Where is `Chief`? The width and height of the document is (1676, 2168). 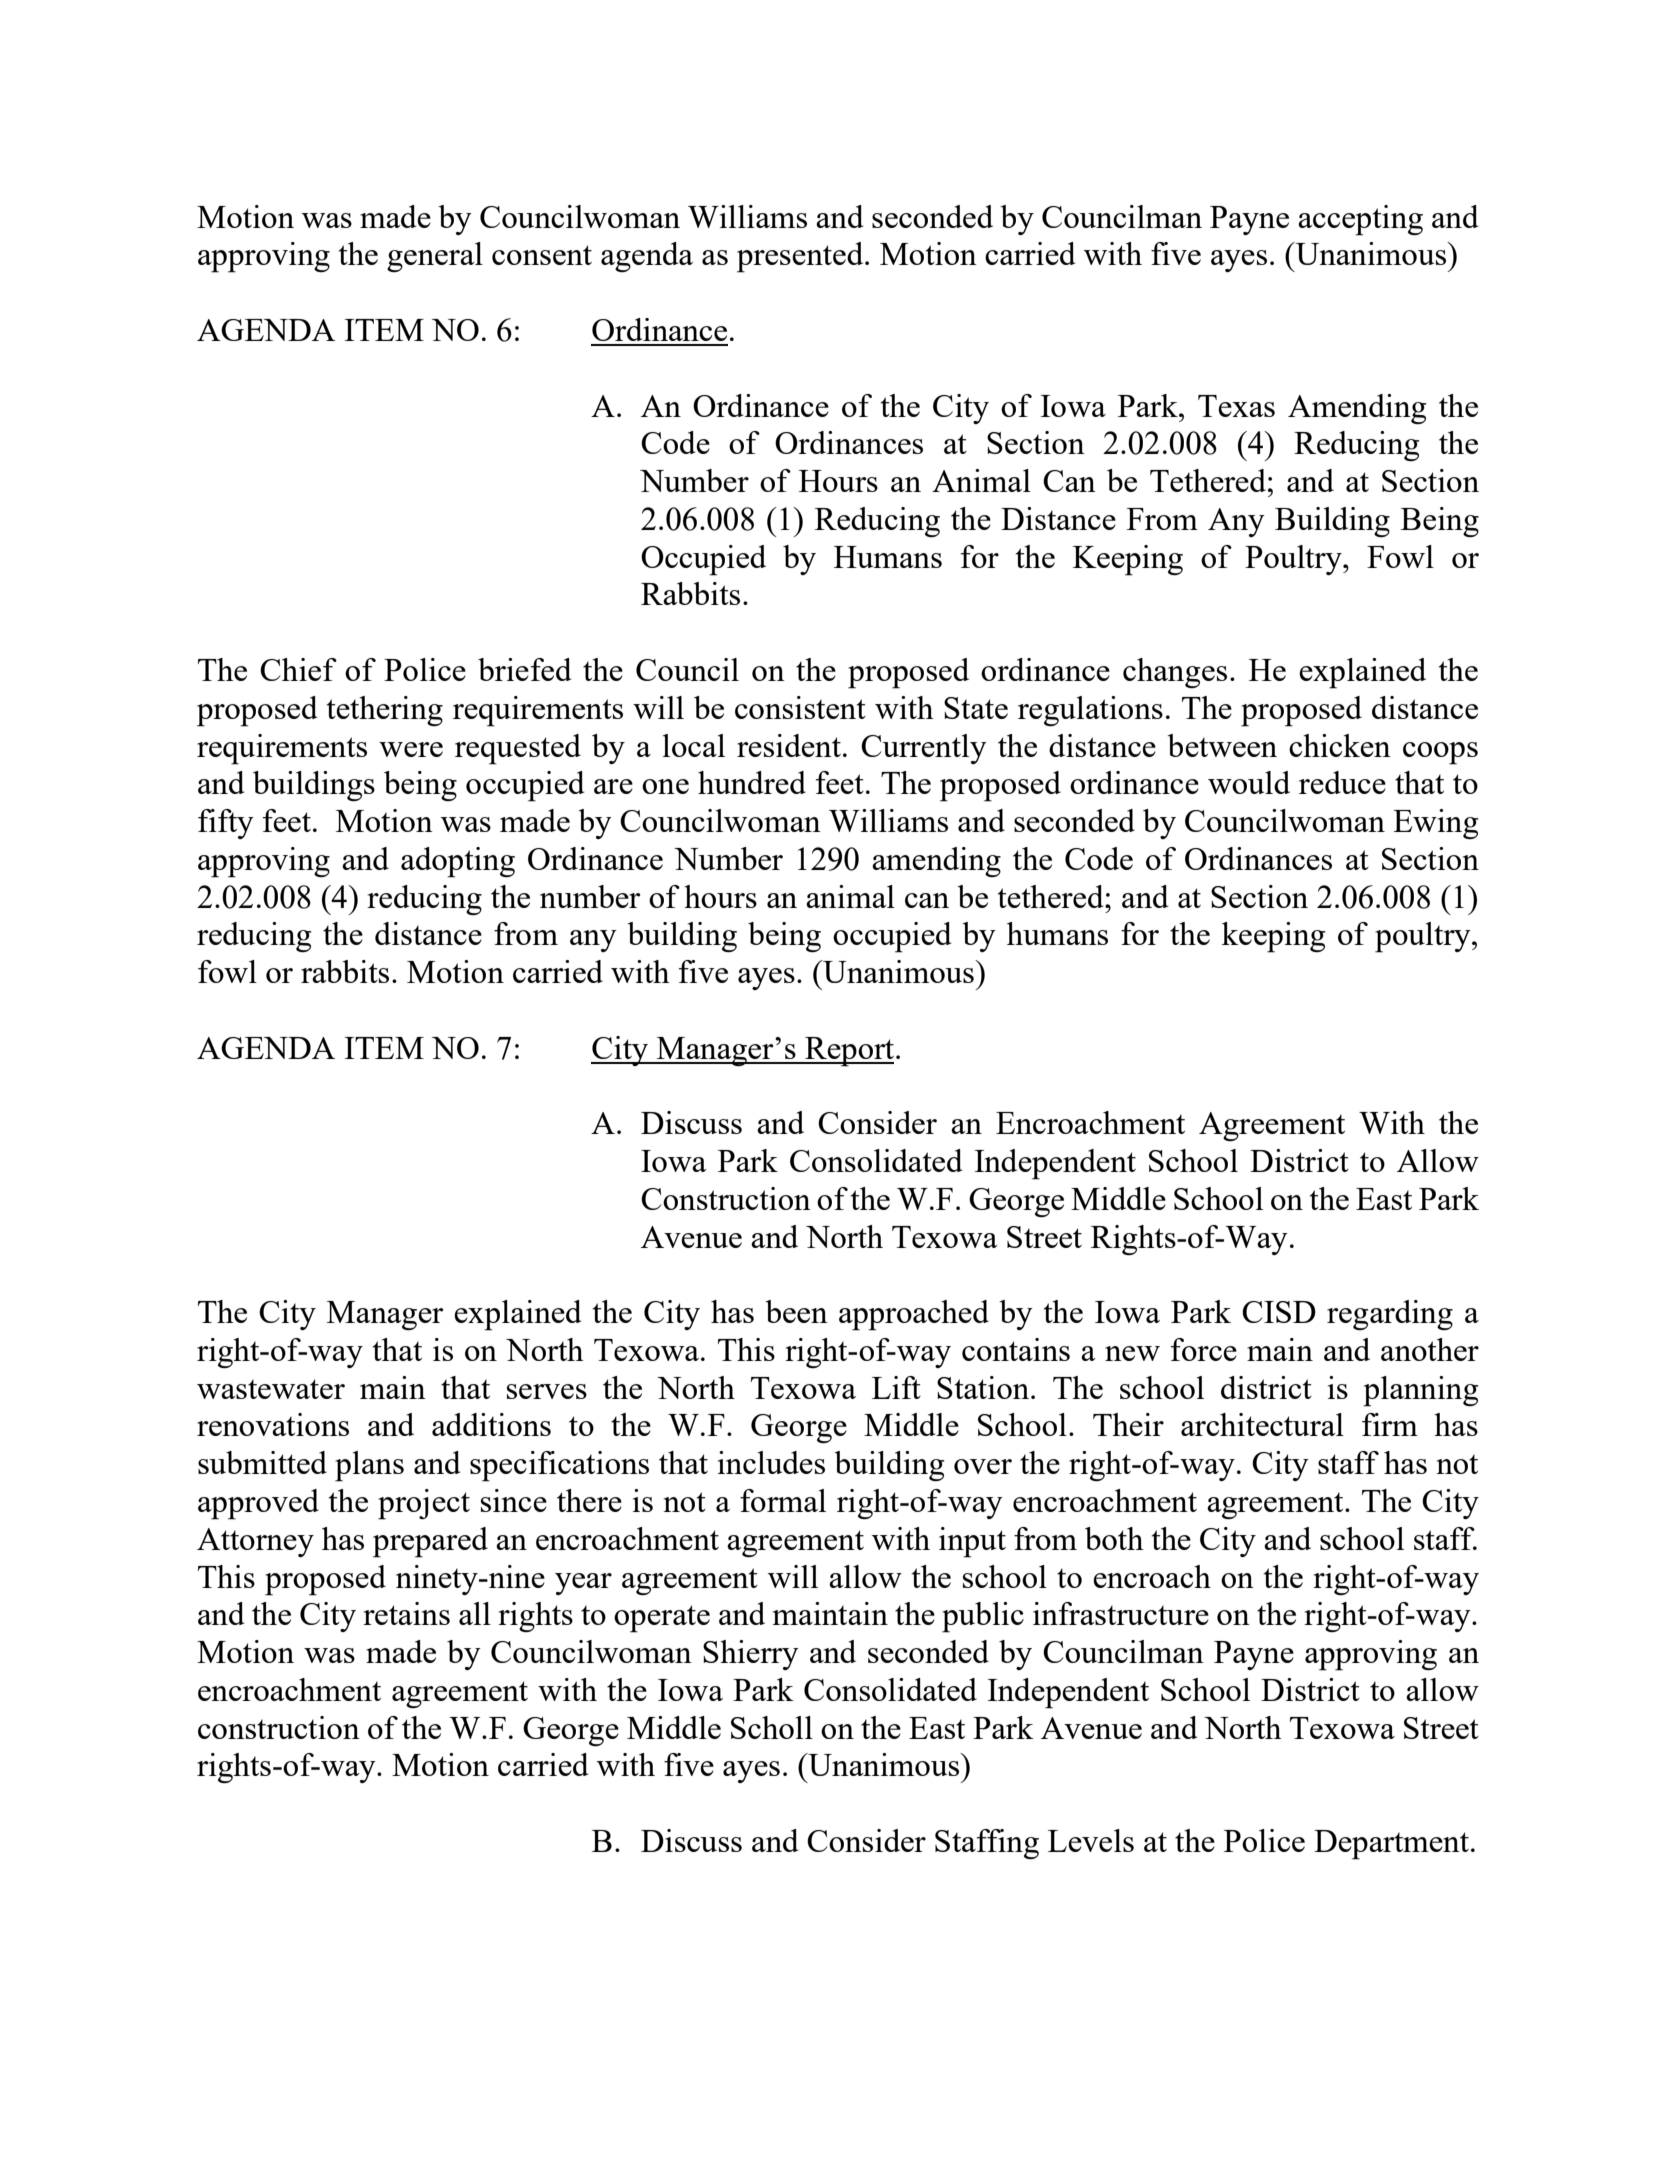
Chief is located at coordinates (298, 669).
